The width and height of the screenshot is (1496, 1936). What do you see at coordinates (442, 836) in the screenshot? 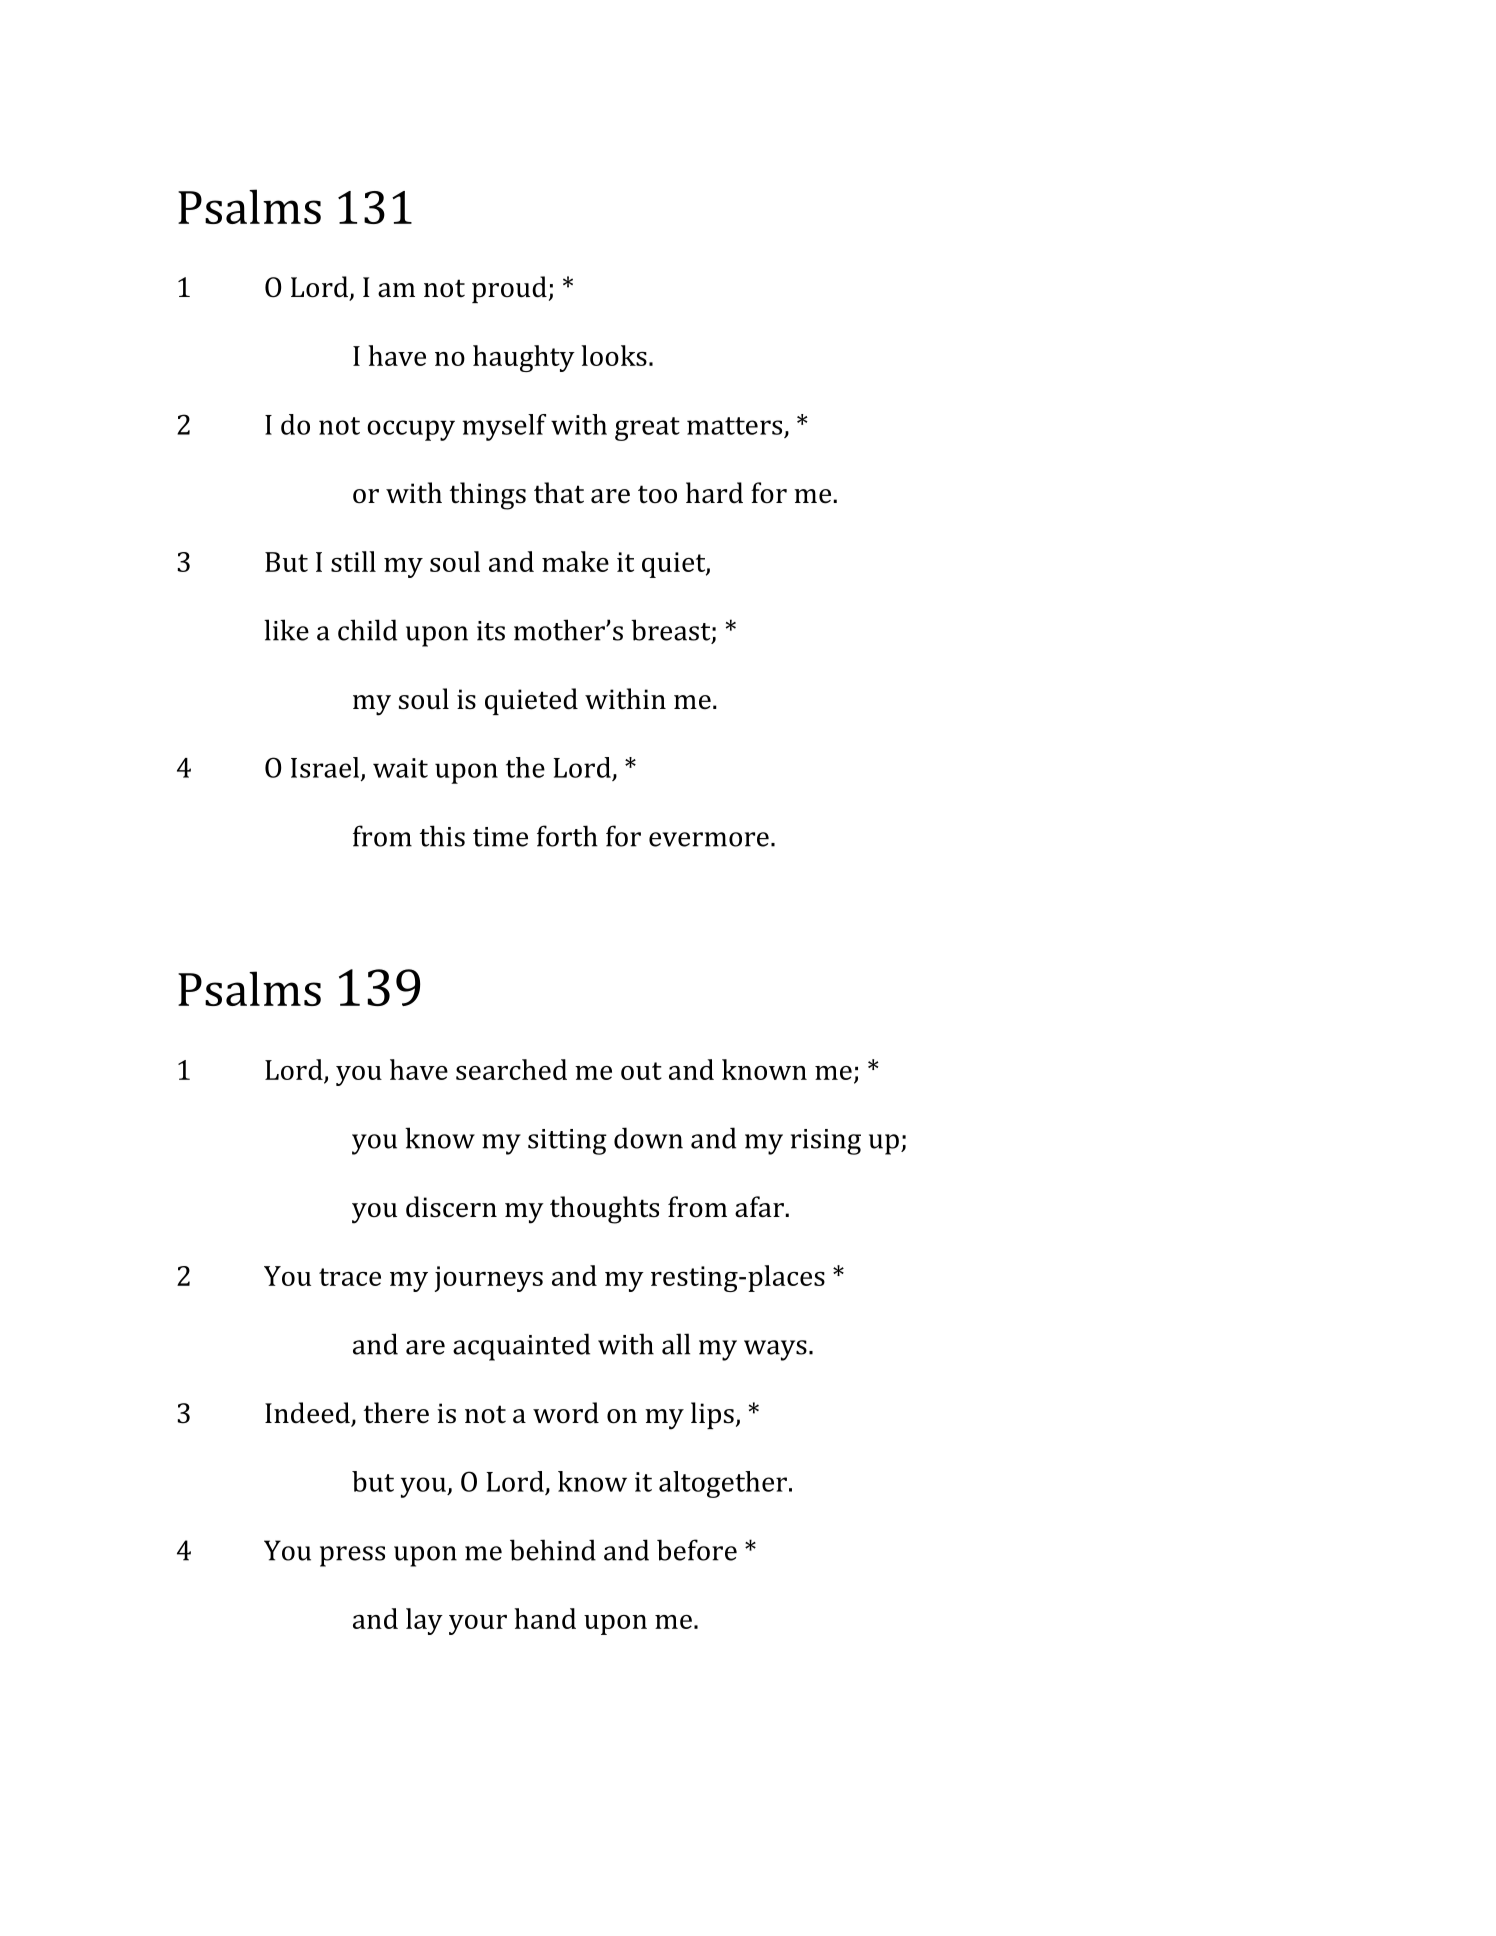
I see `this` at bounding box center [442, 836].
